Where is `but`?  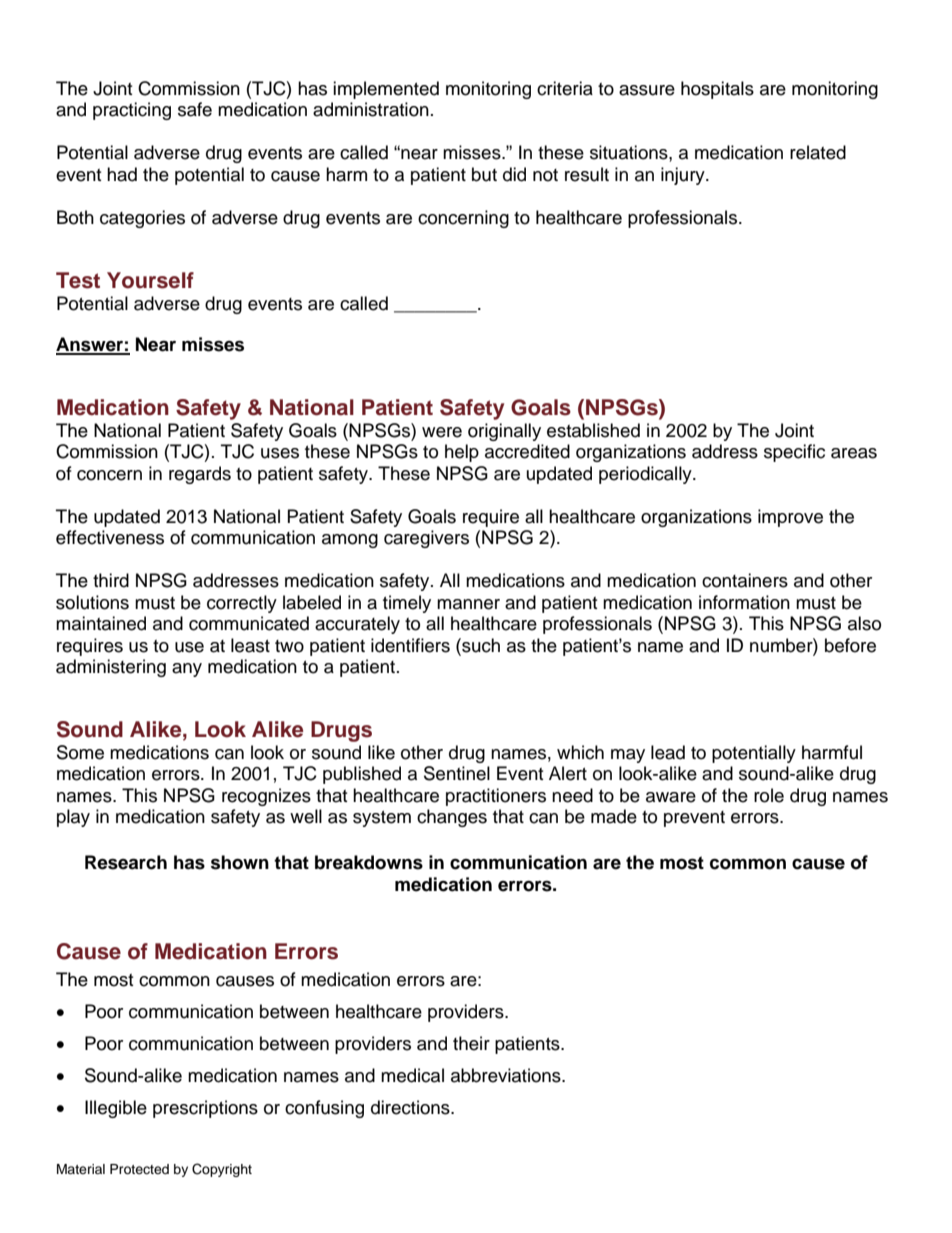 but is located at coordinates (484, 174).
